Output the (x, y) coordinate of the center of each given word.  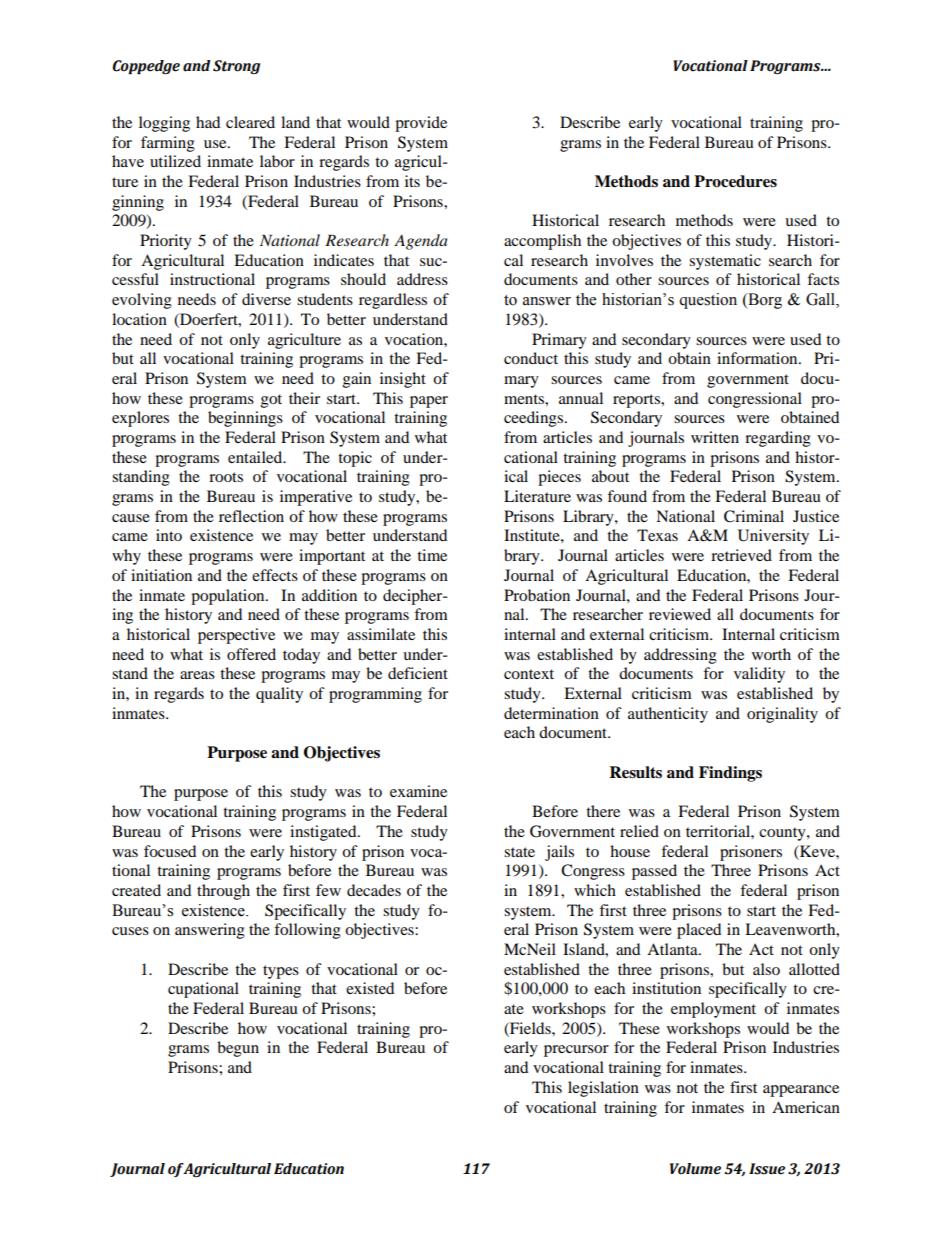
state (519, 852)
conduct (531, 358)
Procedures (735, 181)
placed (699, 931)
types (281, 972)
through (223, 892)
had (208, 122)
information (758, 358)
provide (421, 124)
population (229, 597)
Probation (537, 595)
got (271, 401)
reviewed (680, 614)
